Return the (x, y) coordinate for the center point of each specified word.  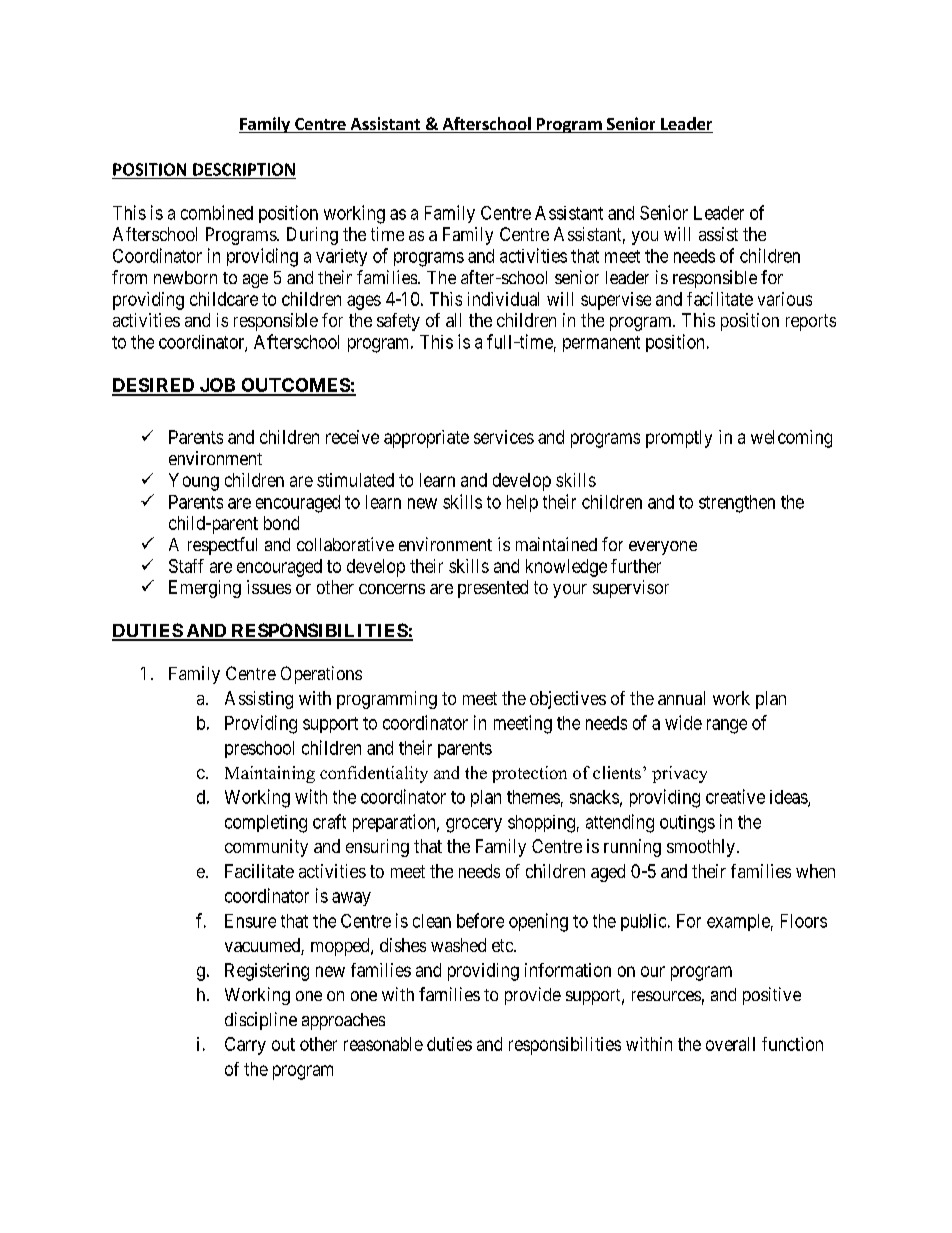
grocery (474, 825)
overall (730, 1044)
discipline (261, 1021)
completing (266, 824)
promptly (679, 439)
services (504, 437)
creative (735, 796)
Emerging (205, 589)
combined (217, 212)
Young (194, 482)
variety (341, 257)
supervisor (631, 589)
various (785, 299)
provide (533, 996)
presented (493, 589)
